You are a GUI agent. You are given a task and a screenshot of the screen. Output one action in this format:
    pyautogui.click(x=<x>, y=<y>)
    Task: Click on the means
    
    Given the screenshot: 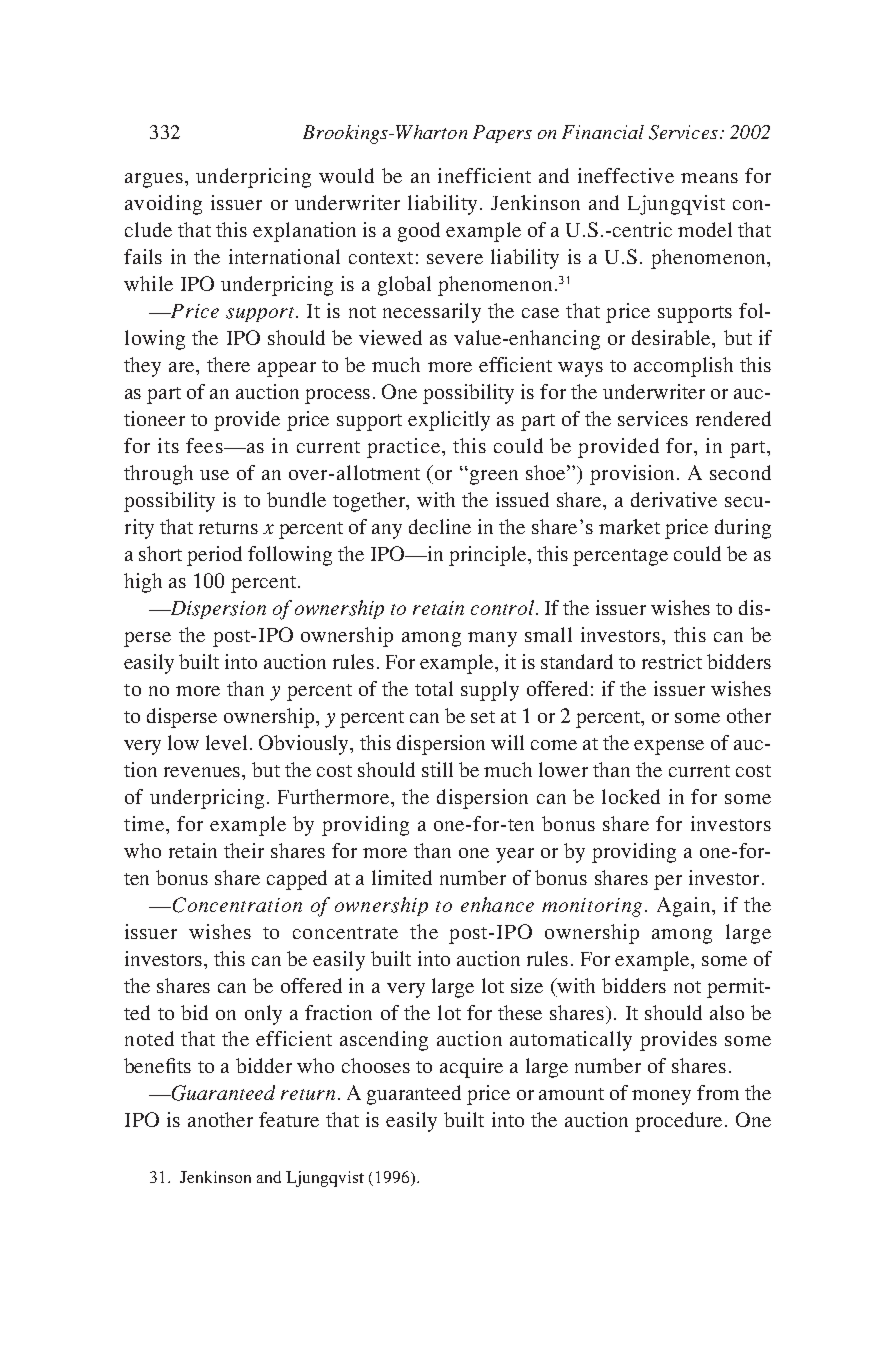 What is the action you would take?
    pyautogui.click(x=709, y=178)
